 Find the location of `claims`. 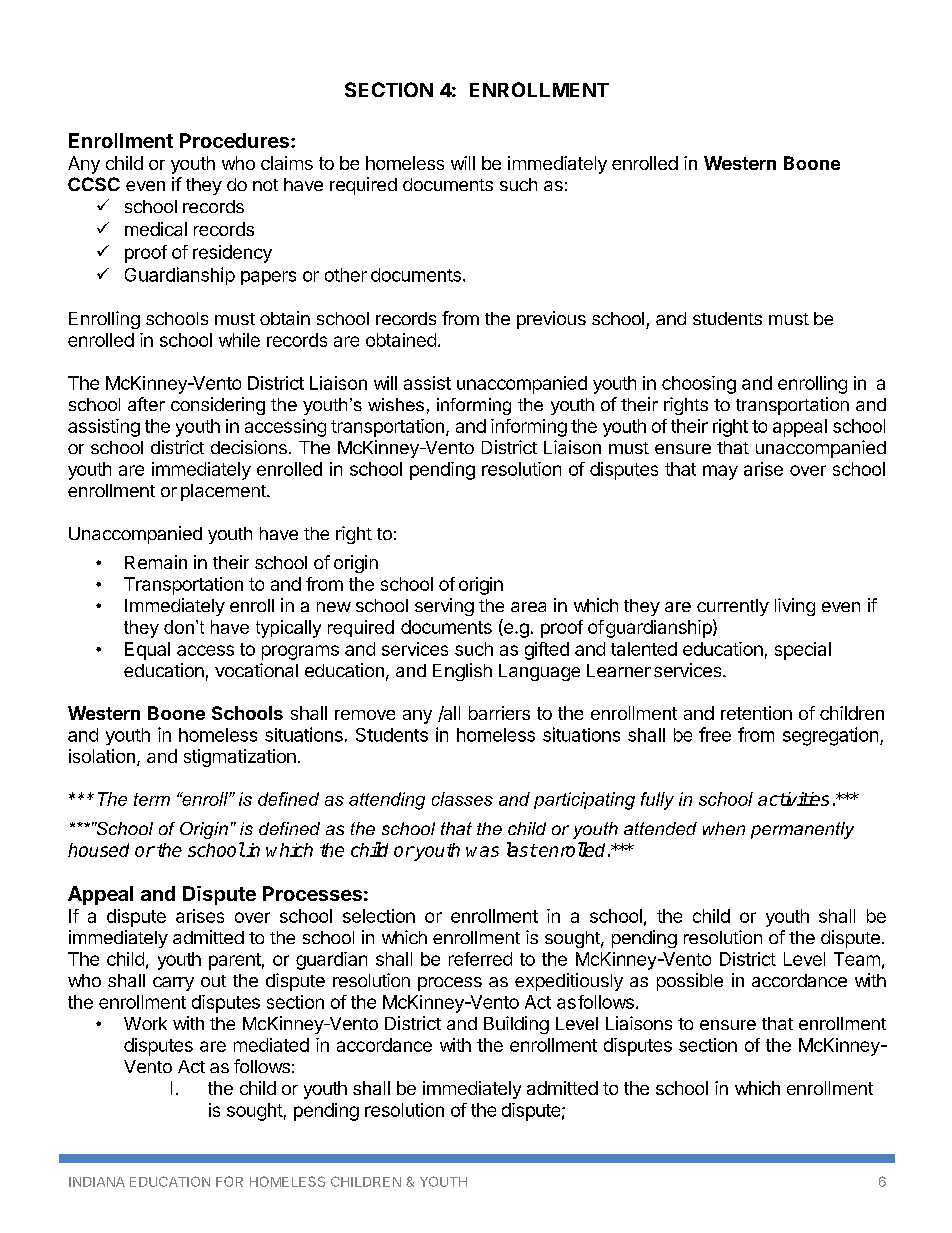

claims is located at coordinates (287, 163).
